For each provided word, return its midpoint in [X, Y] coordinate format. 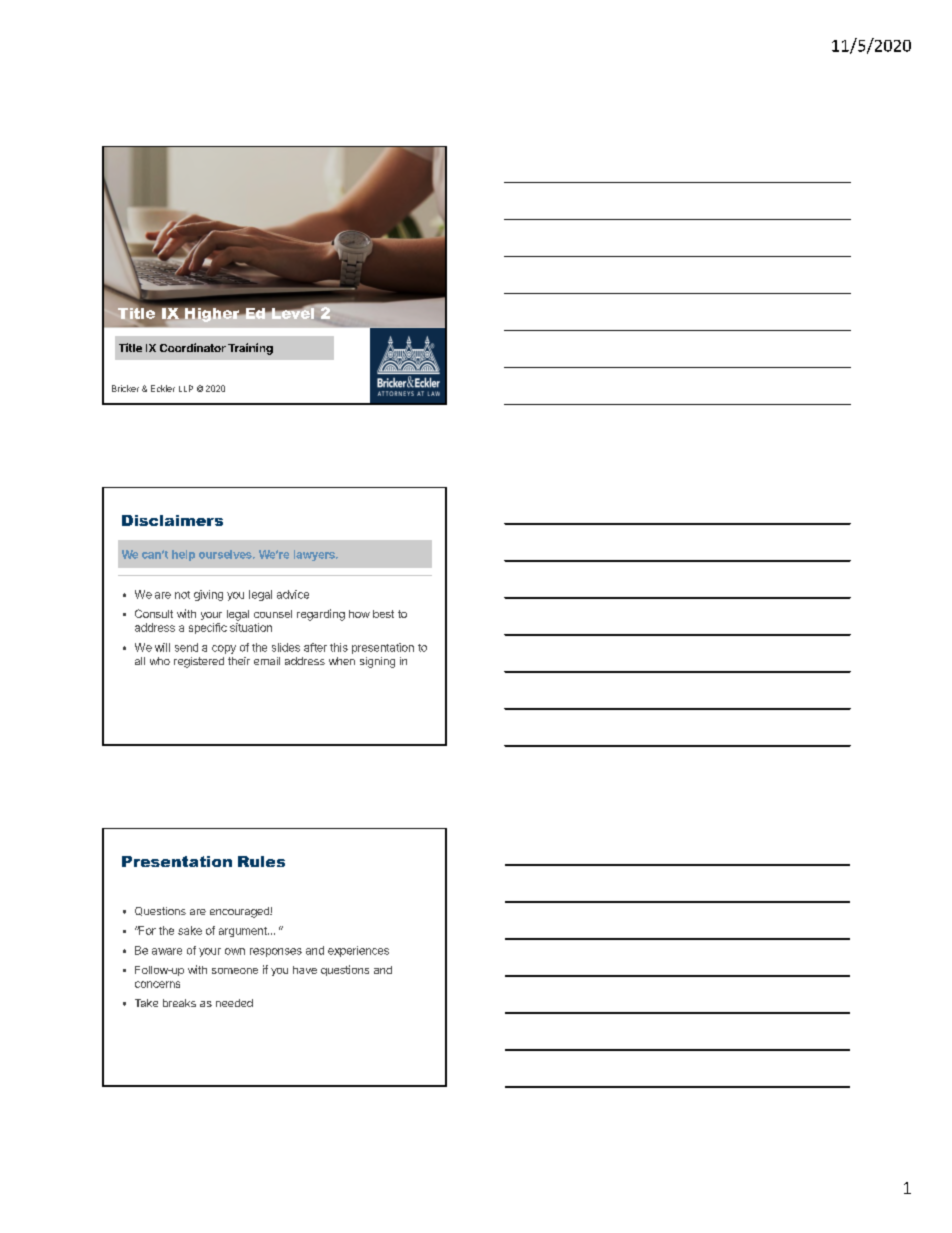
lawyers [315, 555]
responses [276, 952]
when [342, 661]
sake [190, 930]
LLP [186, 388]
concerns [157, 984]
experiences [358, 951]
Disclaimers [172, 520]
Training [250, 349]
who [160, 661]
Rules [261, 861]
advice [293, 594]
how [359, 614]
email [267, 661]
